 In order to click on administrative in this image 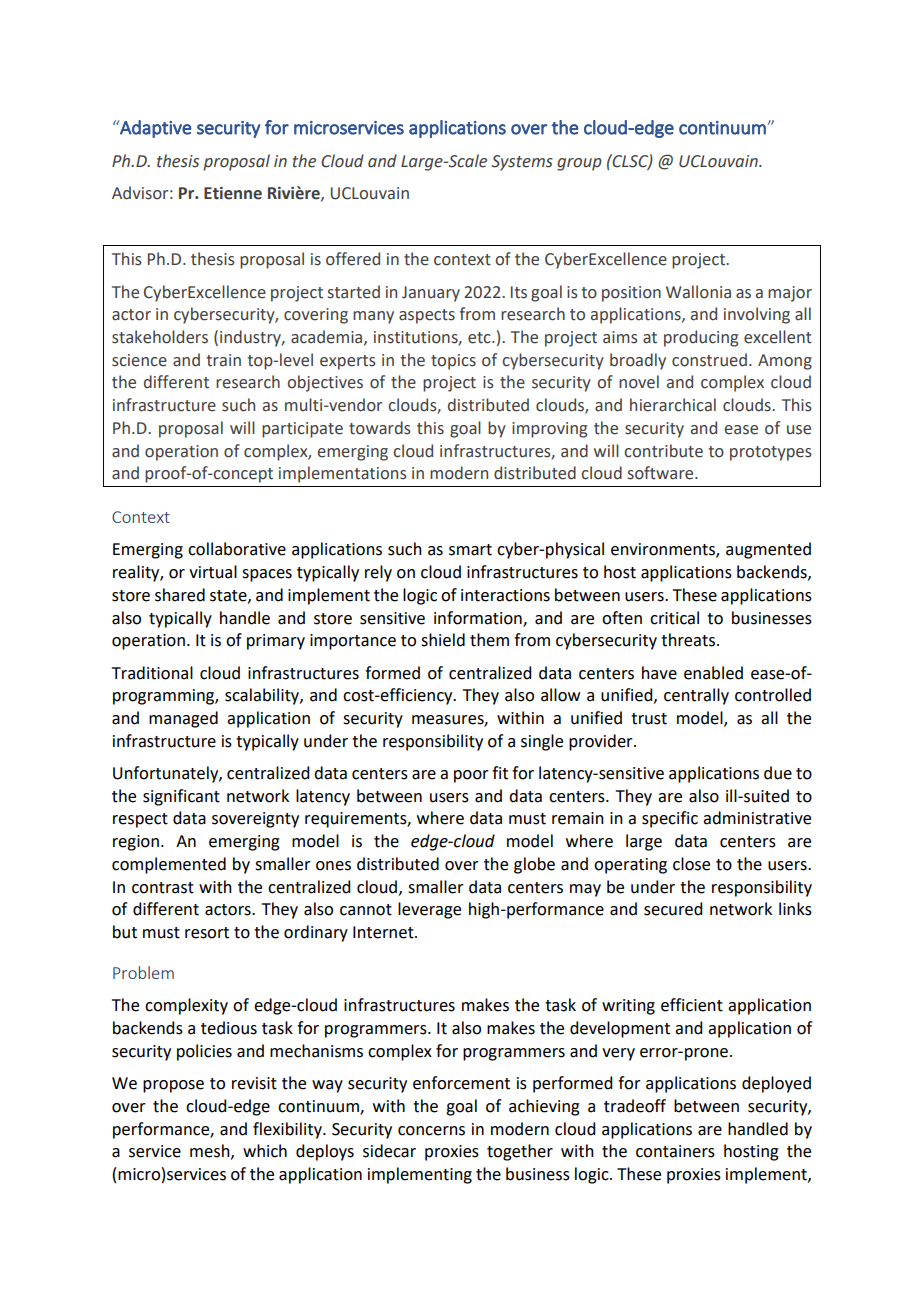, I will do `click(757, 818)`.
